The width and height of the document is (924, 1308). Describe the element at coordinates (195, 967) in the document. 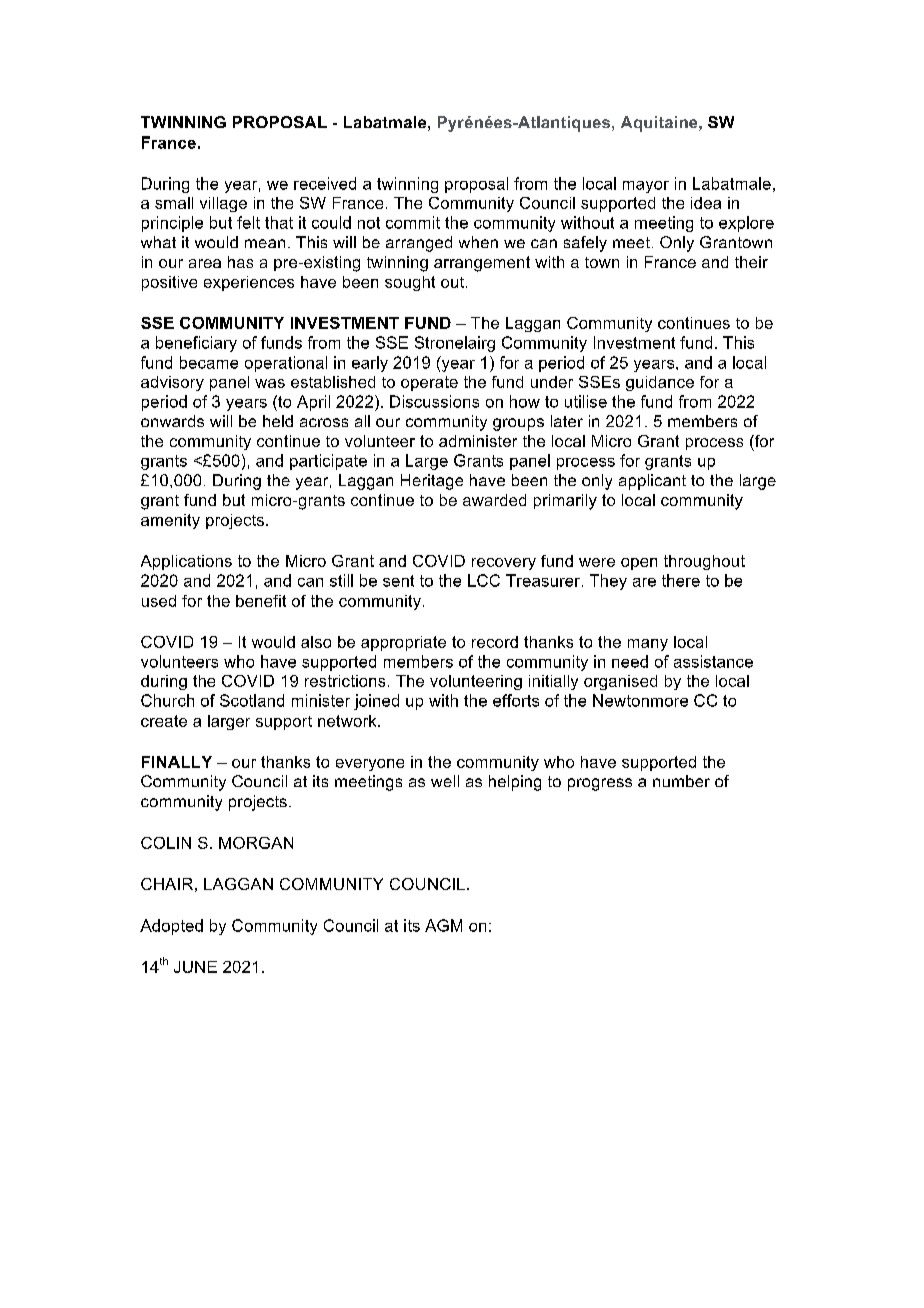

I see `JUNE` at that location.
